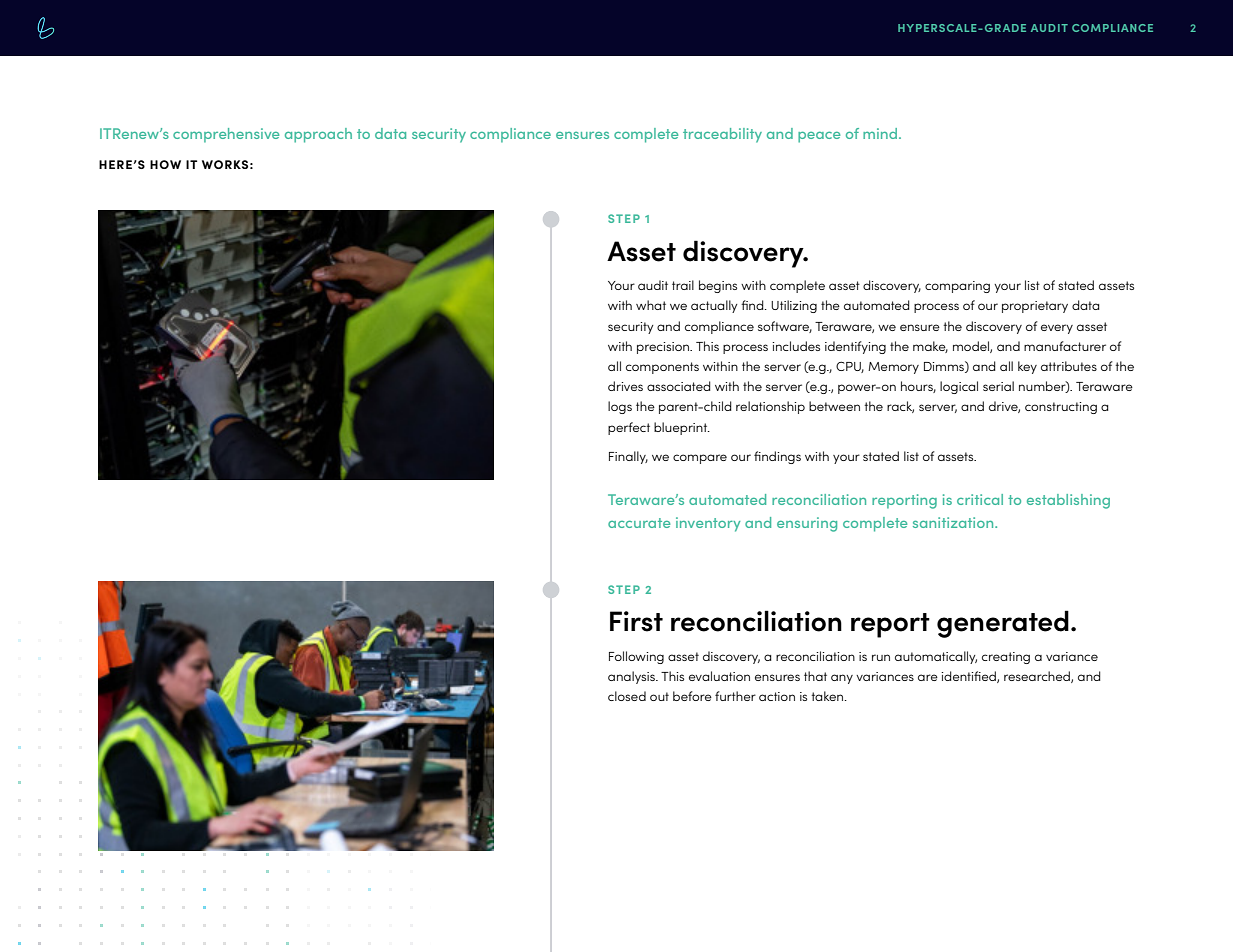 The height and width of the screenshot is (952, 1233). Describe the element at coordinates (629, 428) in the screenshot. I see `perfect` at that location.
